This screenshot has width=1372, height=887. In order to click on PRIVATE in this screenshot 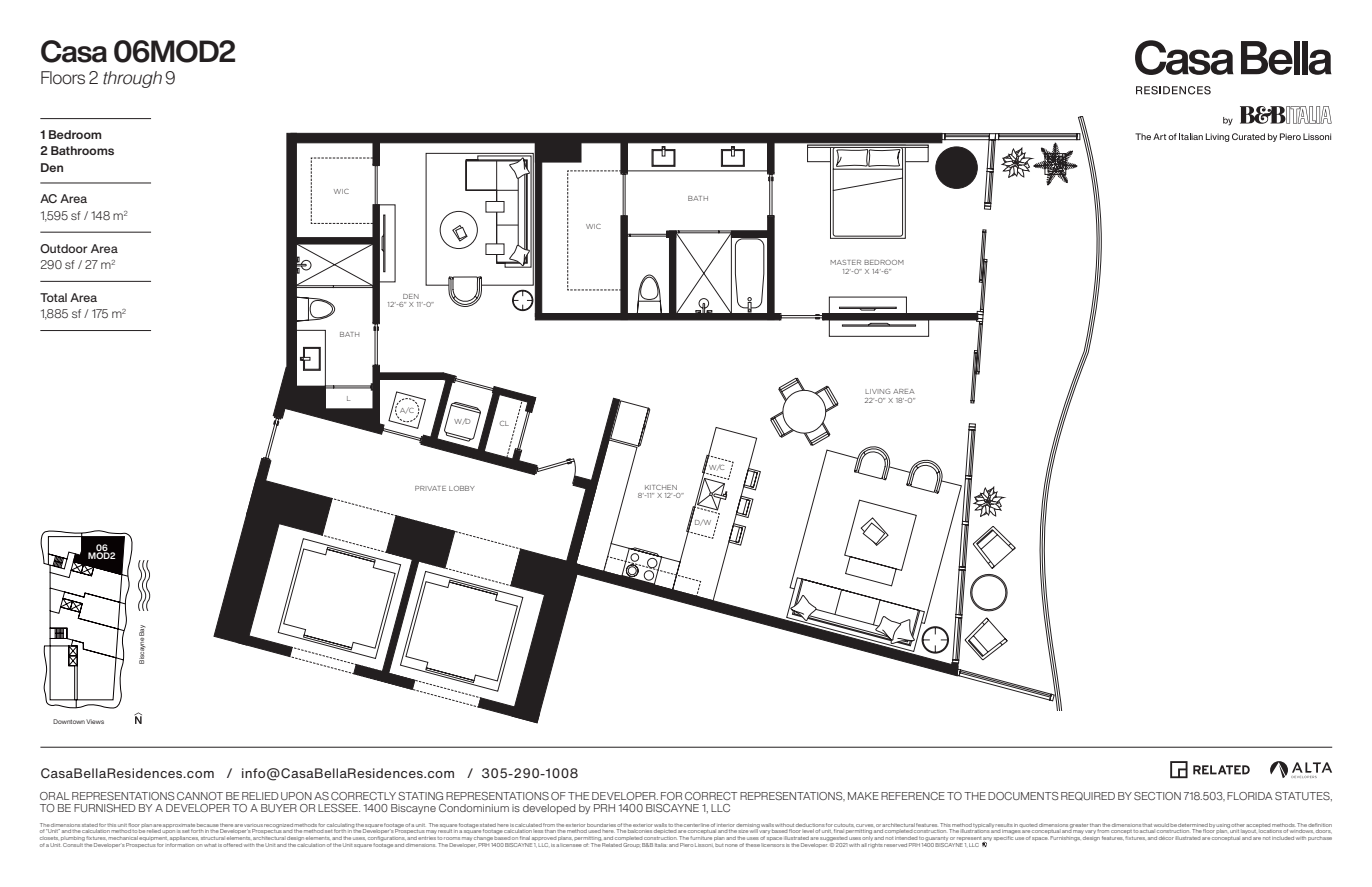, I will do `click(430, 488)`.
